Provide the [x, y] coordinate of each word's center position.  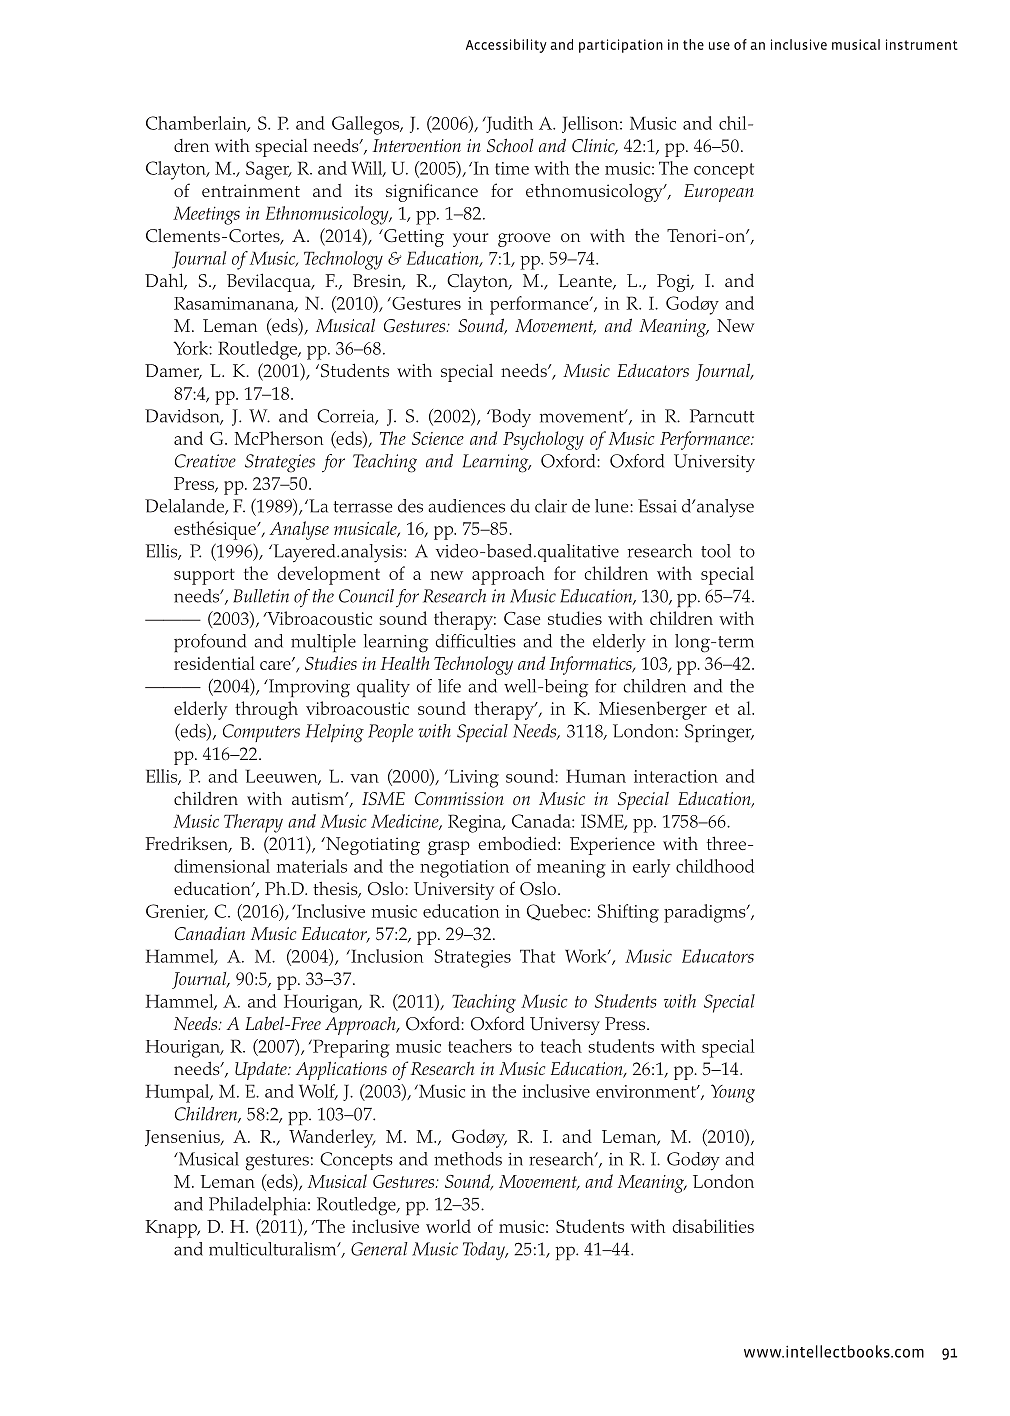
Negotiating [372, 846]
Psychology [543, 440]
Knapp [172, 1229]
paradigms [706, 913]
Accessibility [506, 46]
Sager [268, 170]
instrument [922, 44]
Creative [205, 461]
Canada [542, 821]
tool [716, 551]
